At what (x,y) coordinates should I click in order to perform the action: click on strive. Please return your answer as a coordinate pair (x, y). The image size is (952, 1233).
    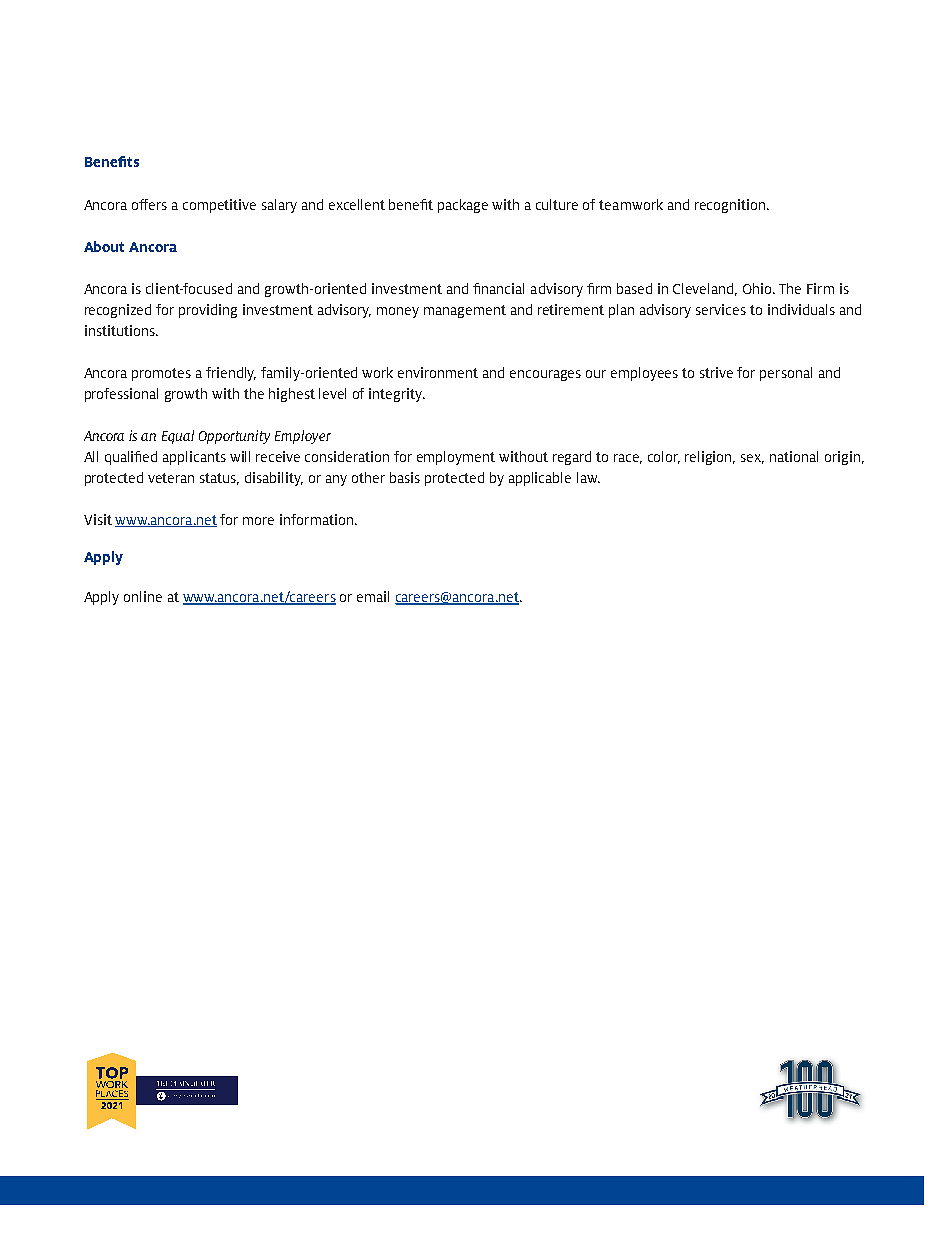
    Looking at the image, I should click on (716, 372).
